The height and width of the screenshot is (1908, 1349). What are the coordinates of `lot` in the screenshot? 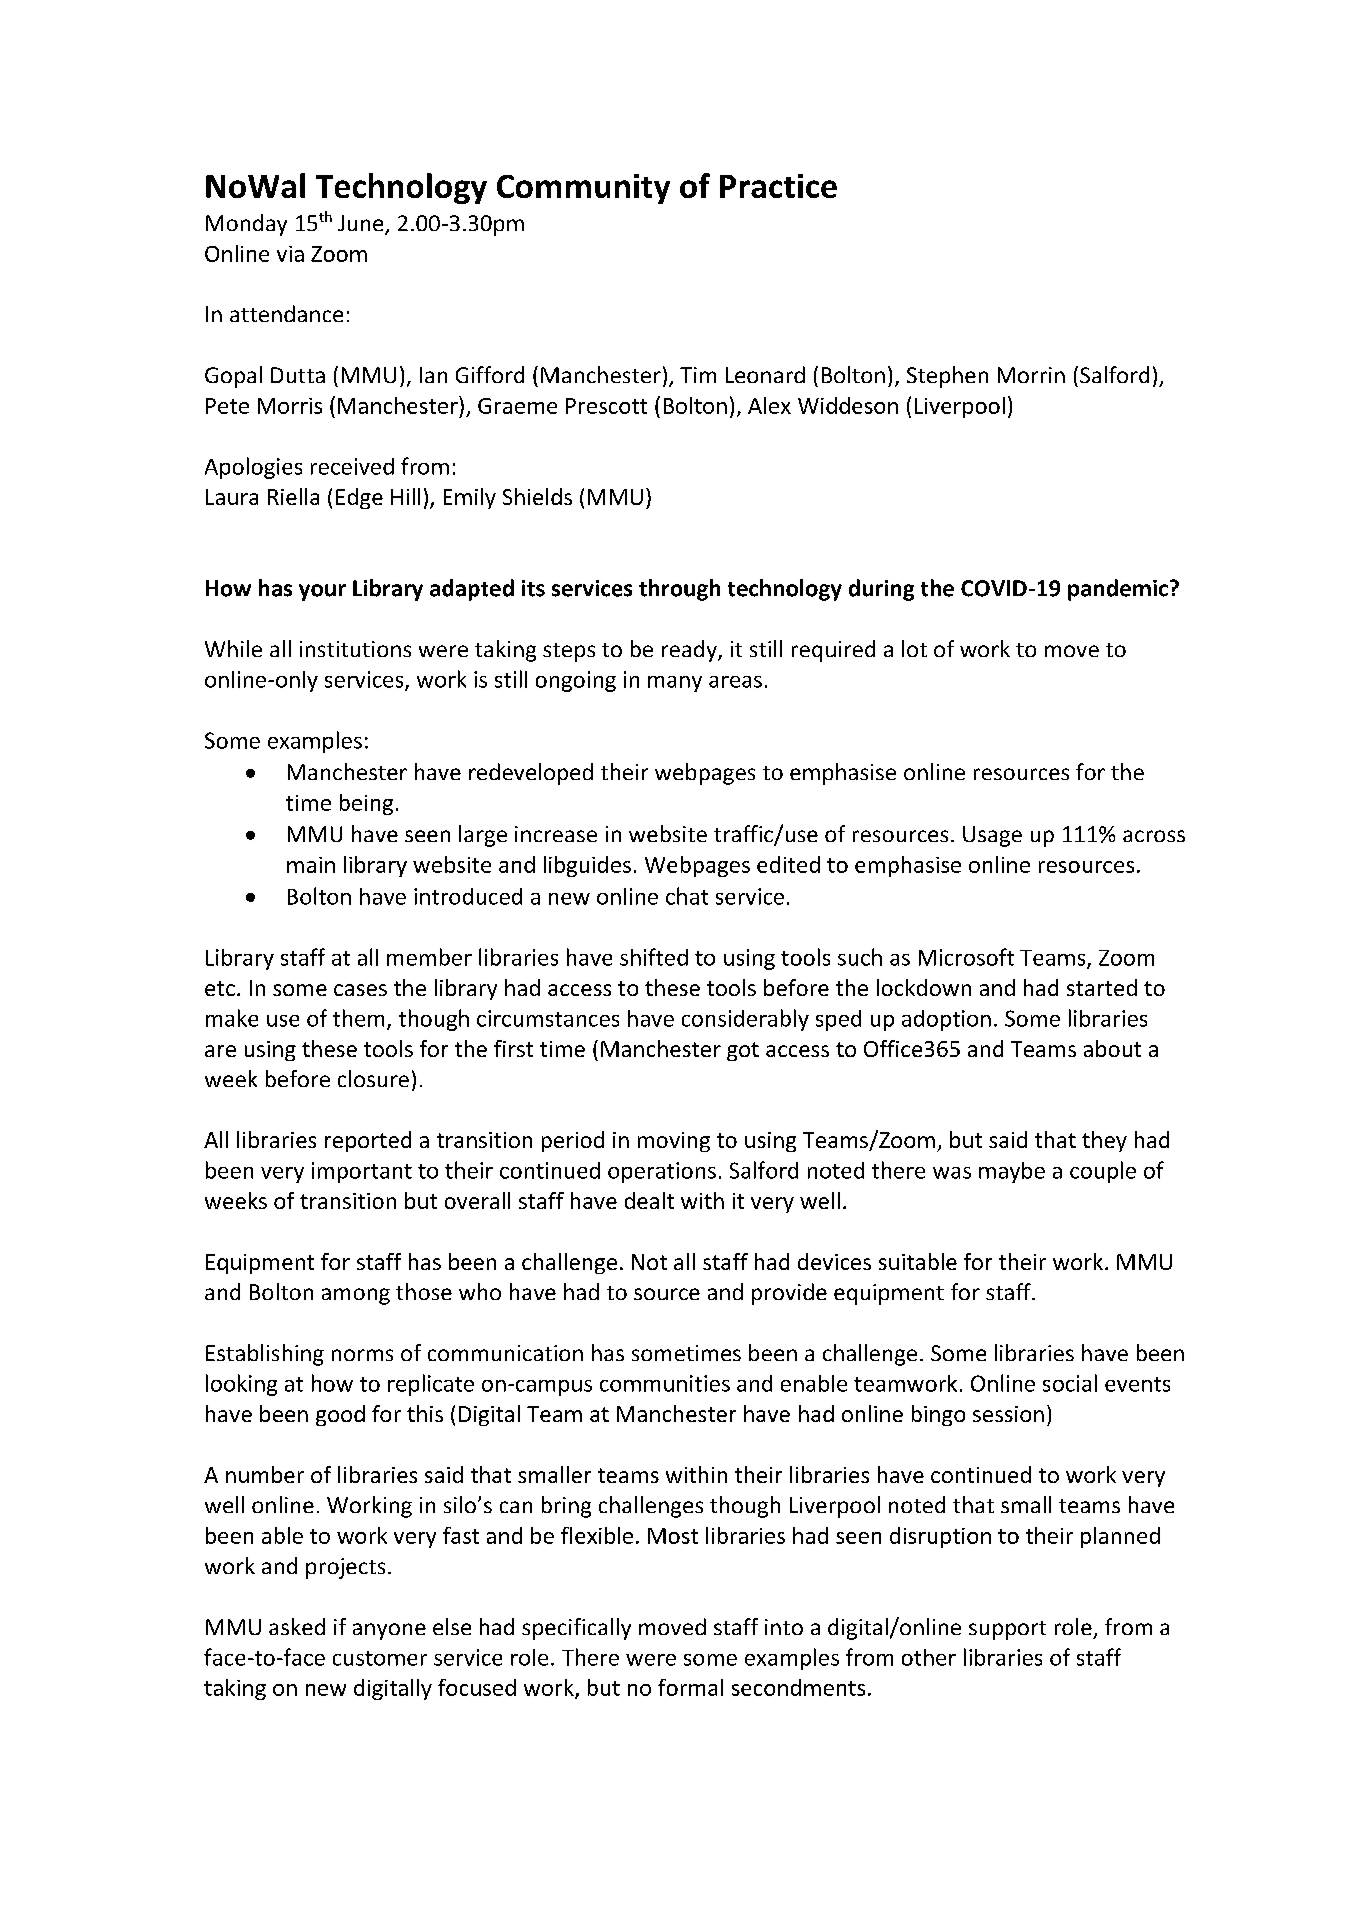 It's located at (914, 648).
